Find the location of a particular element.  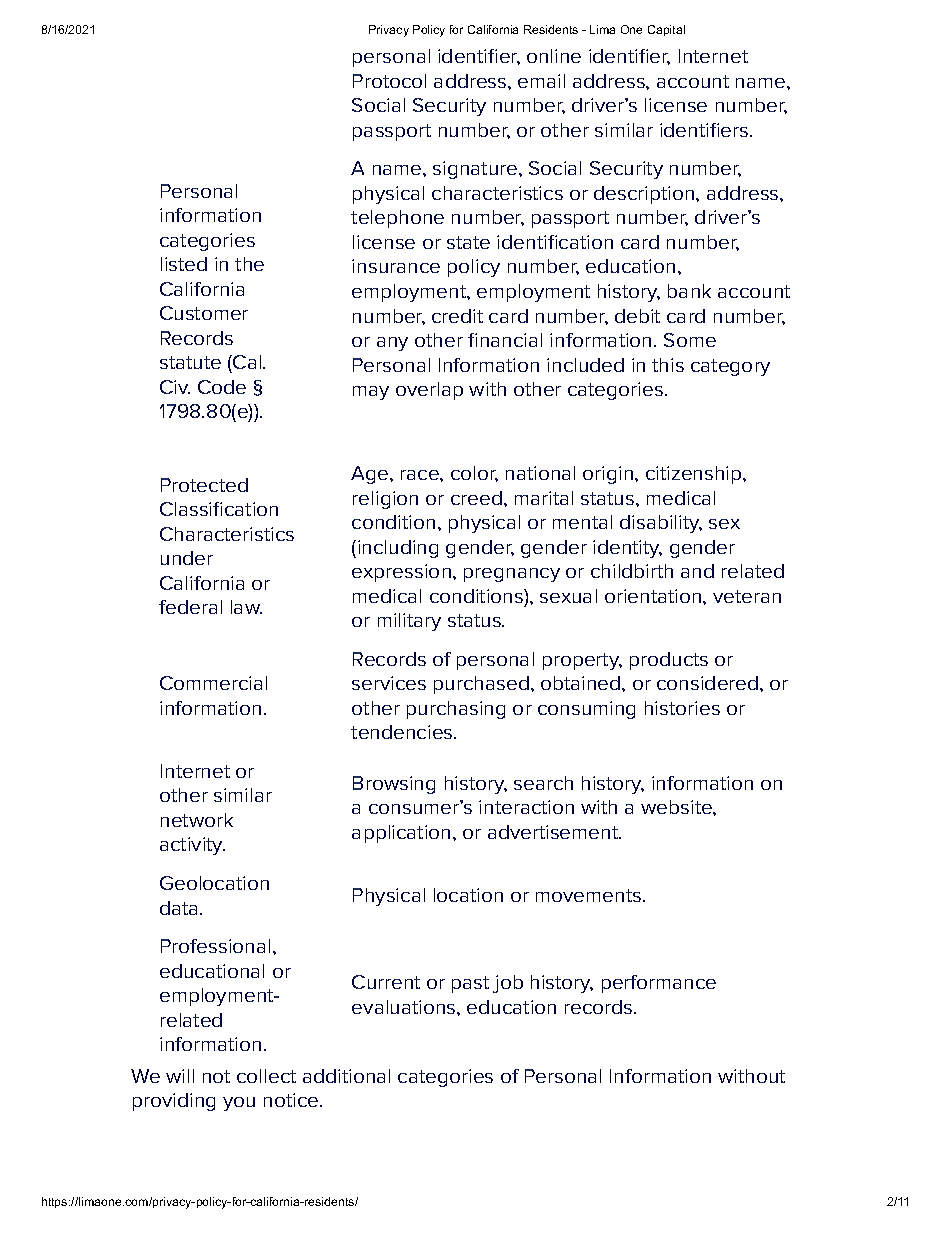

histories is located at coordinates (682, 708).
